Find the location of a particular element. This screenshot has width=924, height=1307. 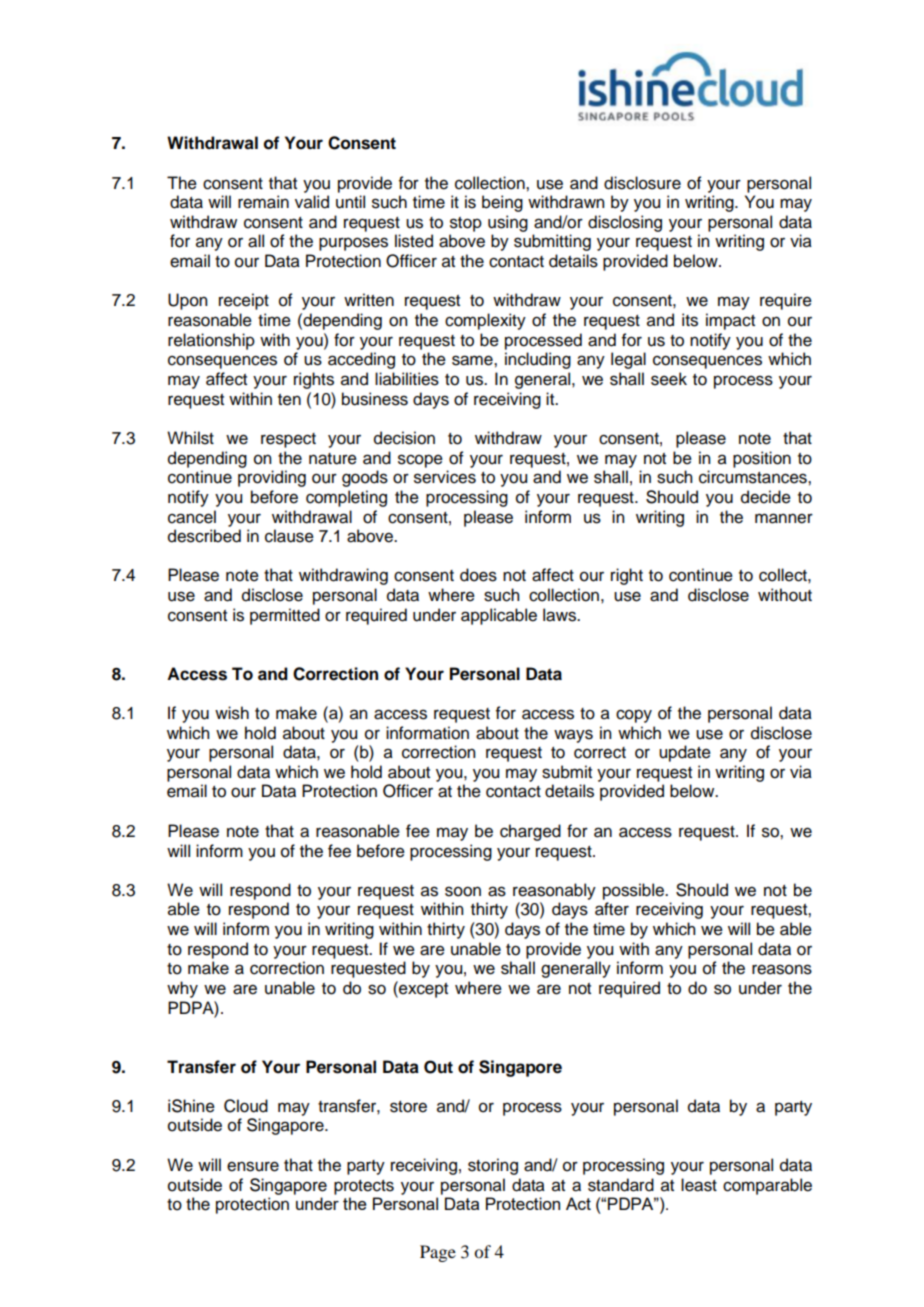

least is located at coordinates (699, 1185).
